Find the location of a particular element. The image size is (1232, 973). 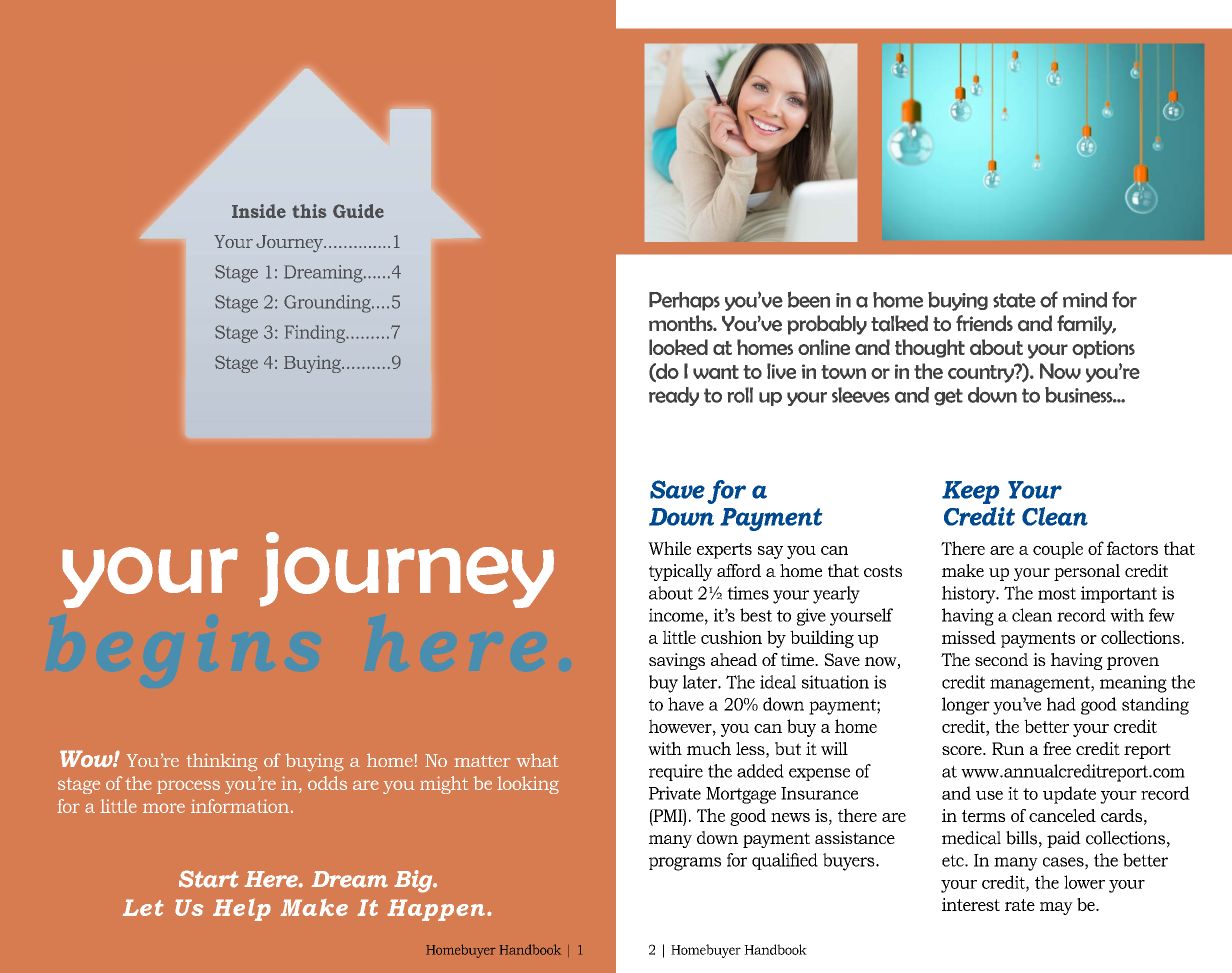

have is located at coordinates (686, 704).
